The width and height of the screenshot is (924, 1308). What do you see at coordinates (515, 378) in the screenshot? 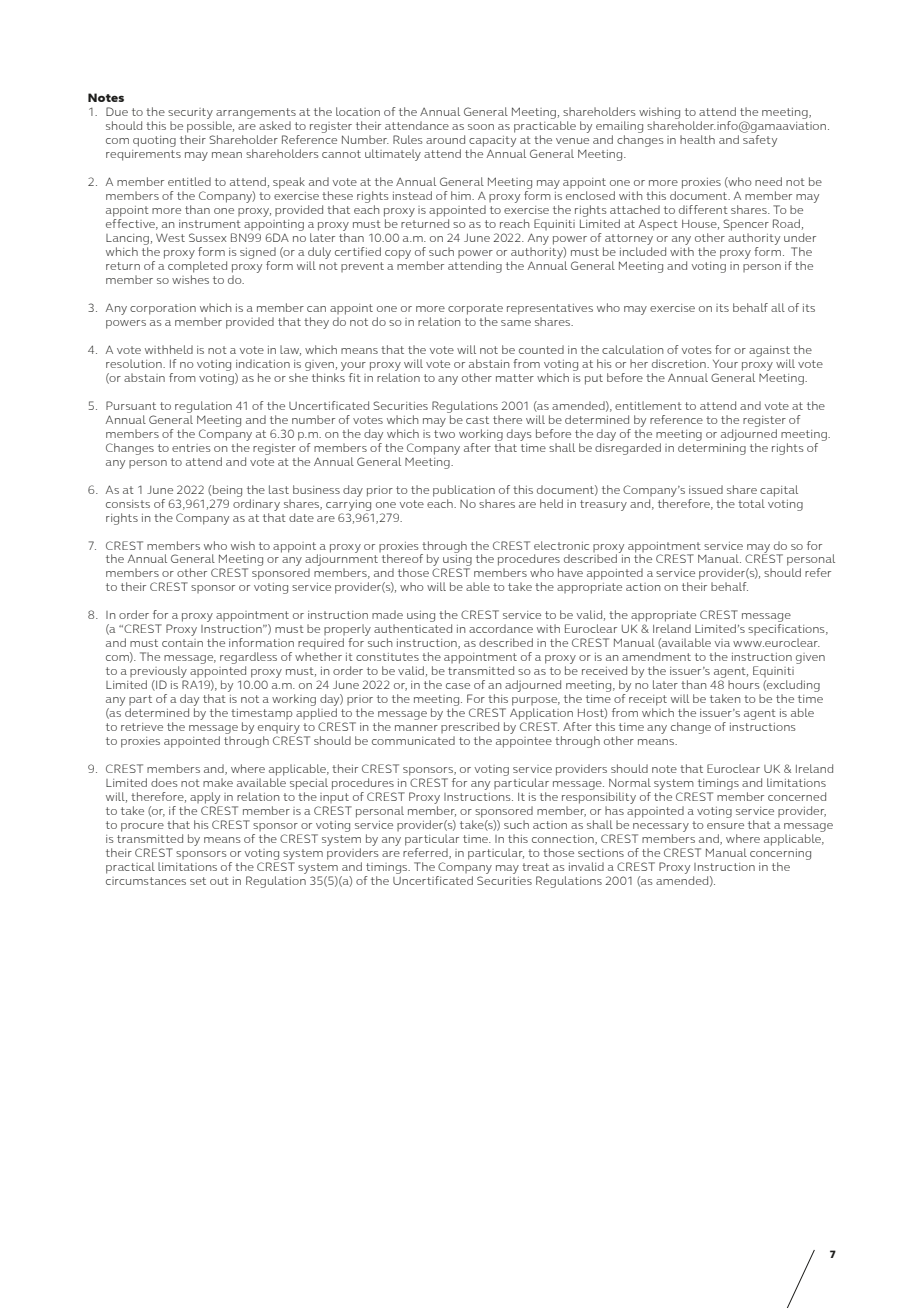
I see `matter` at bounding box center [515, 378].
